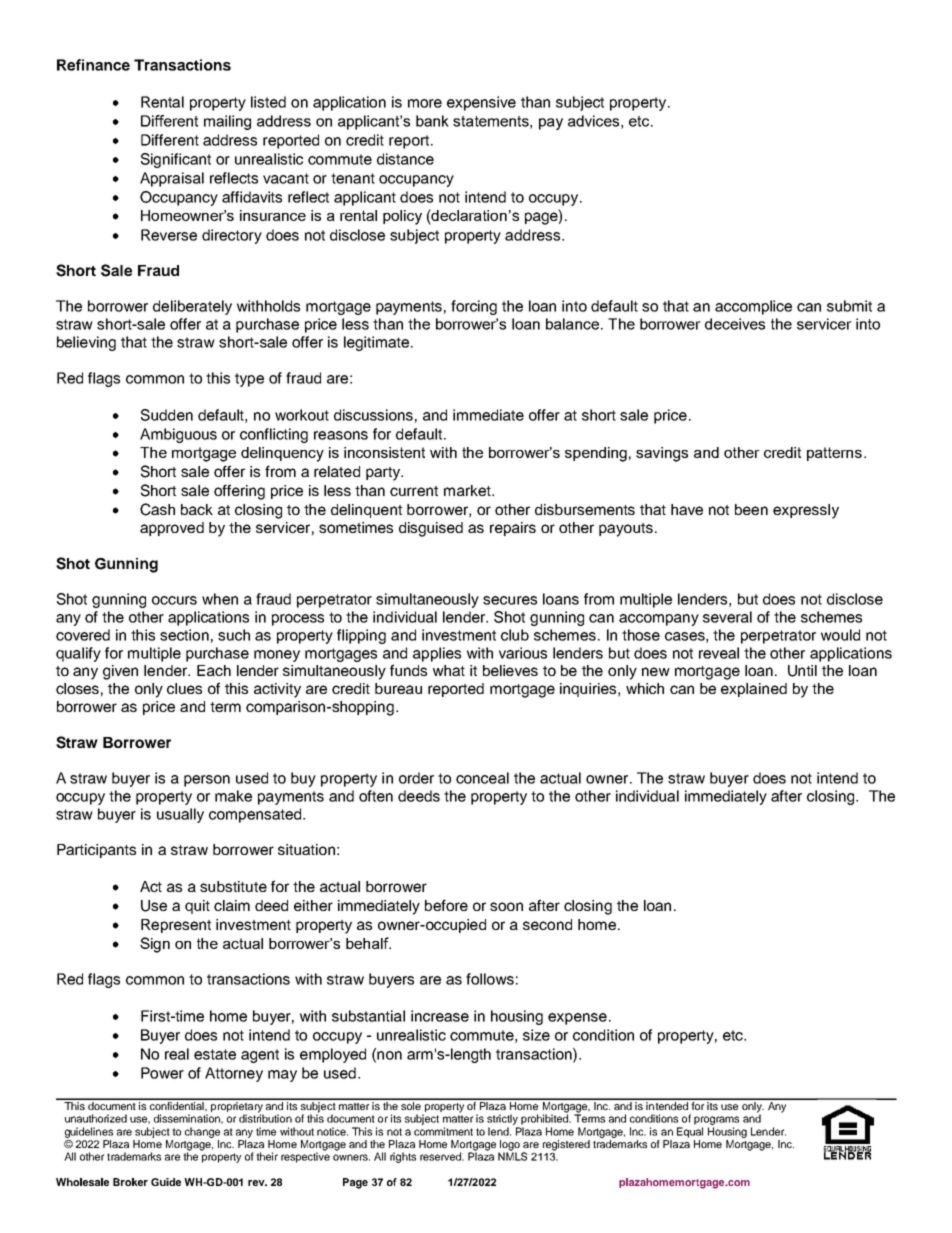  What do you see at coordinates (184, 635) in the screenshot?
I see `section` at bounding box center [184, 635].
